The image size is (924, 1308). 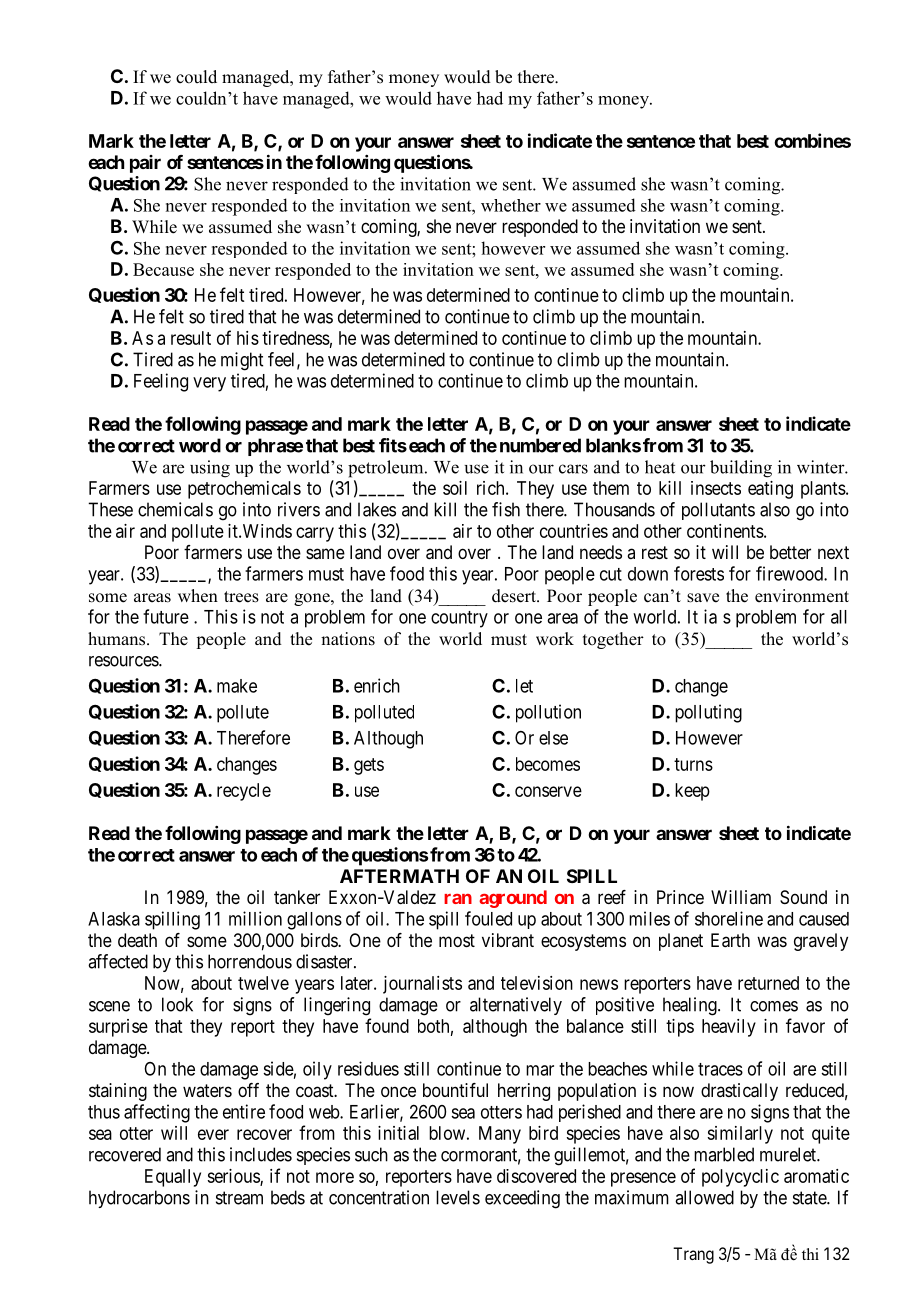 I want to click on pair, so click(x=145, y=164).
